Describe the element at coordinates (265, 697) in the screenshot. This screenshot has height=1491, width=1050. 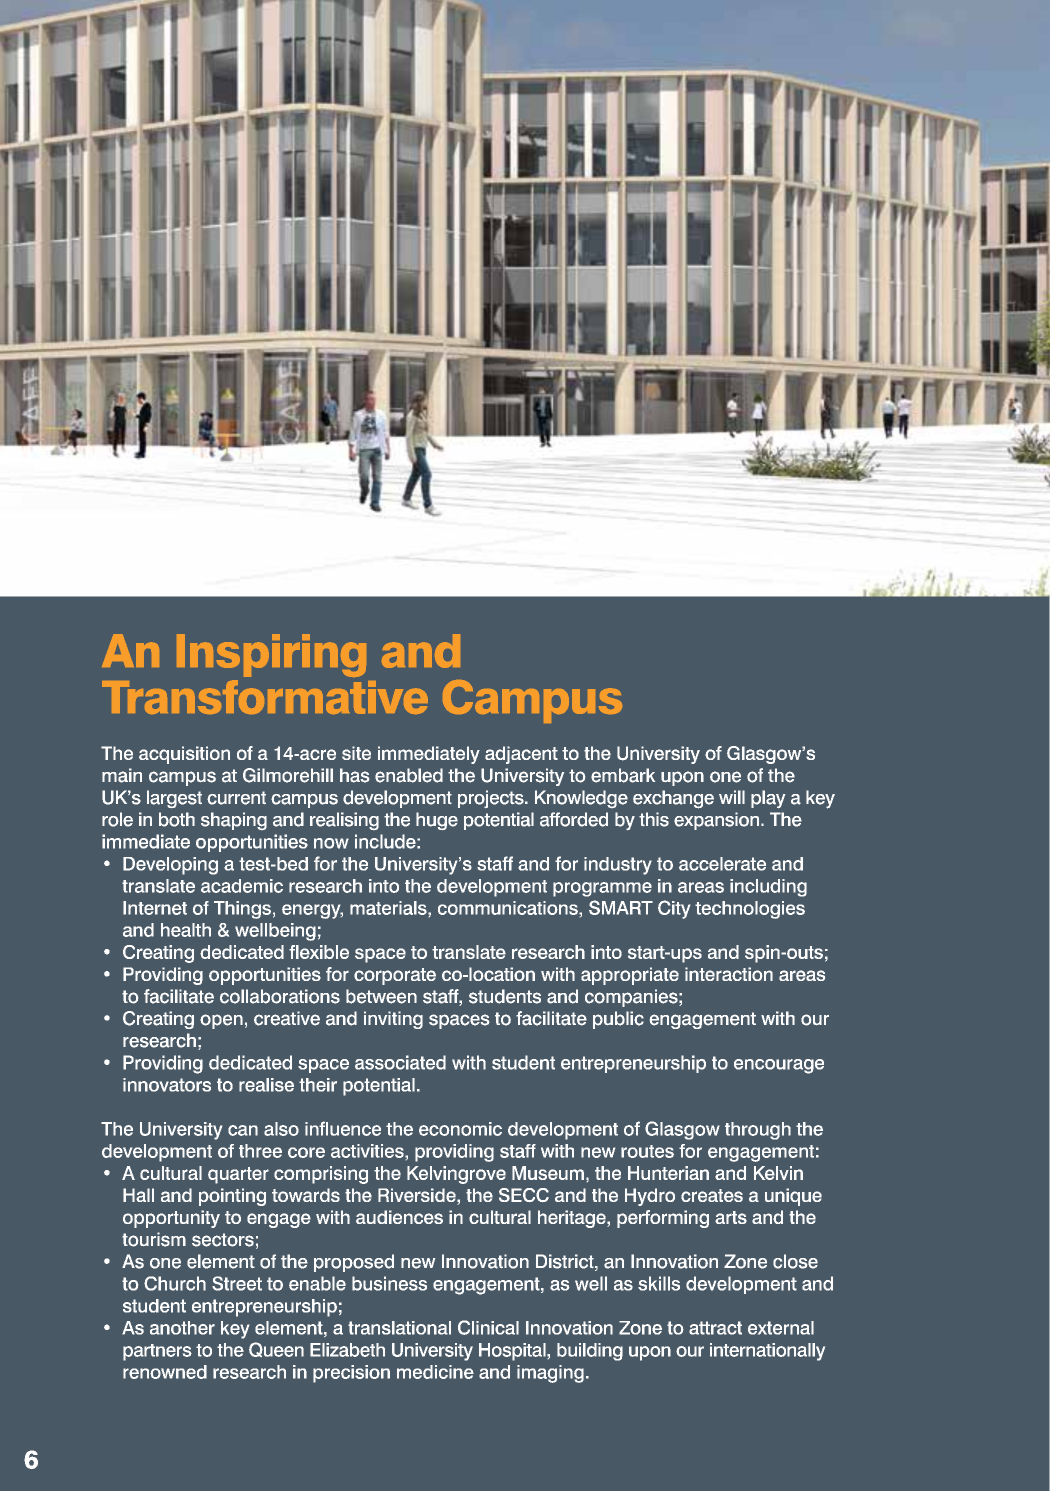
I see `Transformative` at that location.
